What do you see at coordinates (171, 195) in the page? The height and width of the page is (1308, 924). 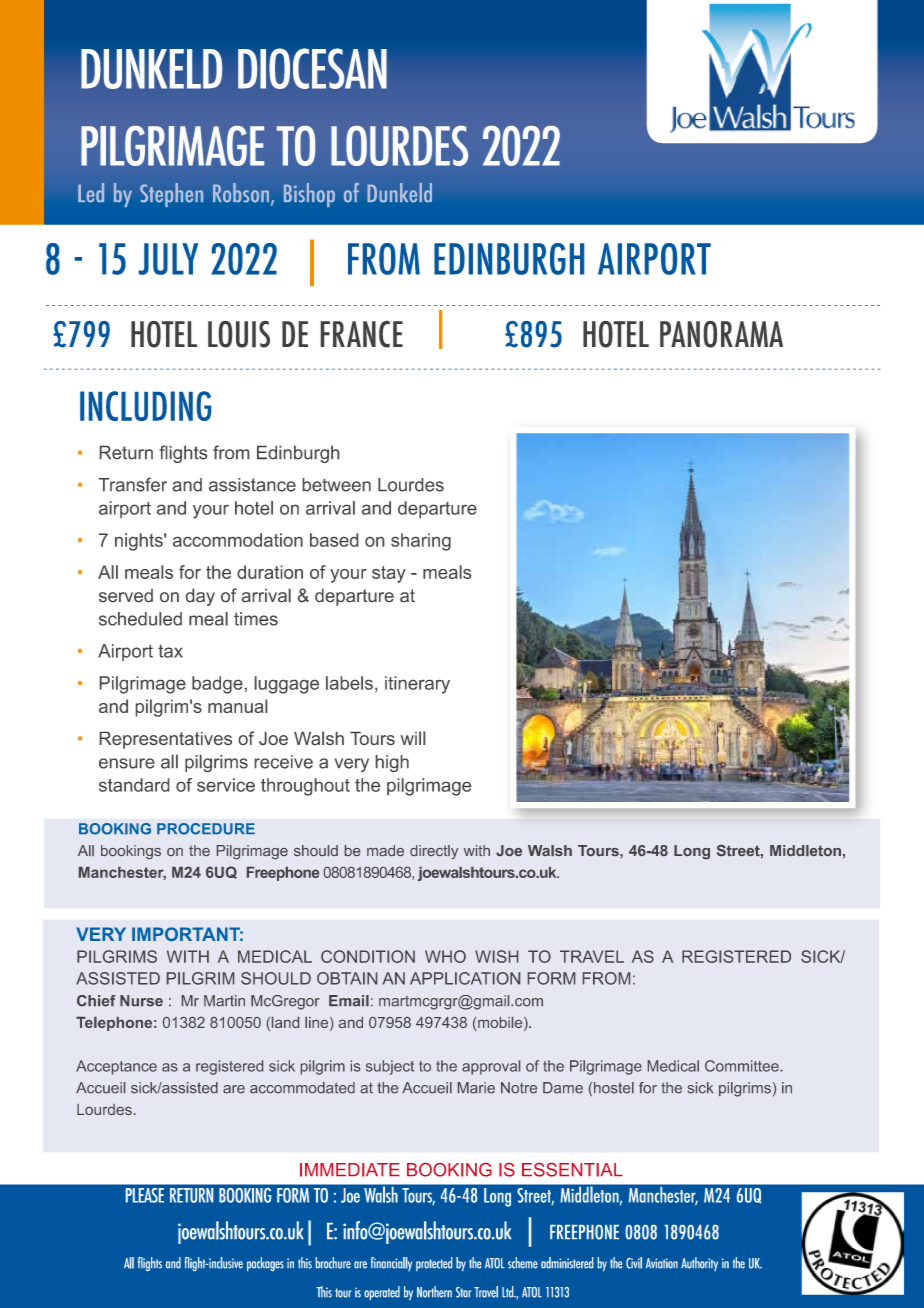 I see `Stephen` at bounding box center [171, 195].
